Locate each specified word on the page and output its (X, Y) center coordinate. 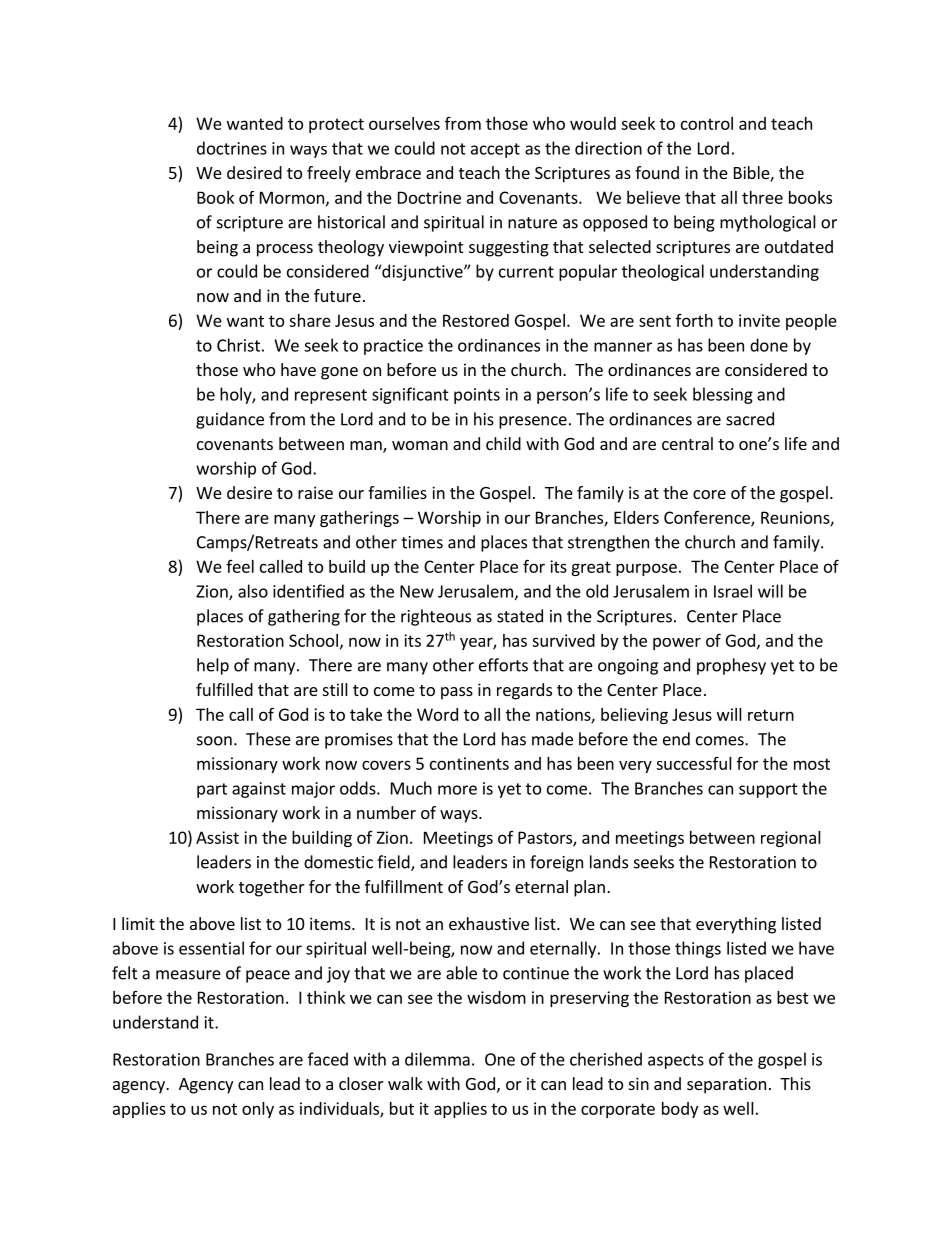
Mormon (292, 197)
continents (469, 763)
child (503, 443)
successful (694, 763)
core (709, 494)
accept (495, 150)
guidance (230, 420)
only (258, 1110)
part (212, 790)
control (707, 123)
